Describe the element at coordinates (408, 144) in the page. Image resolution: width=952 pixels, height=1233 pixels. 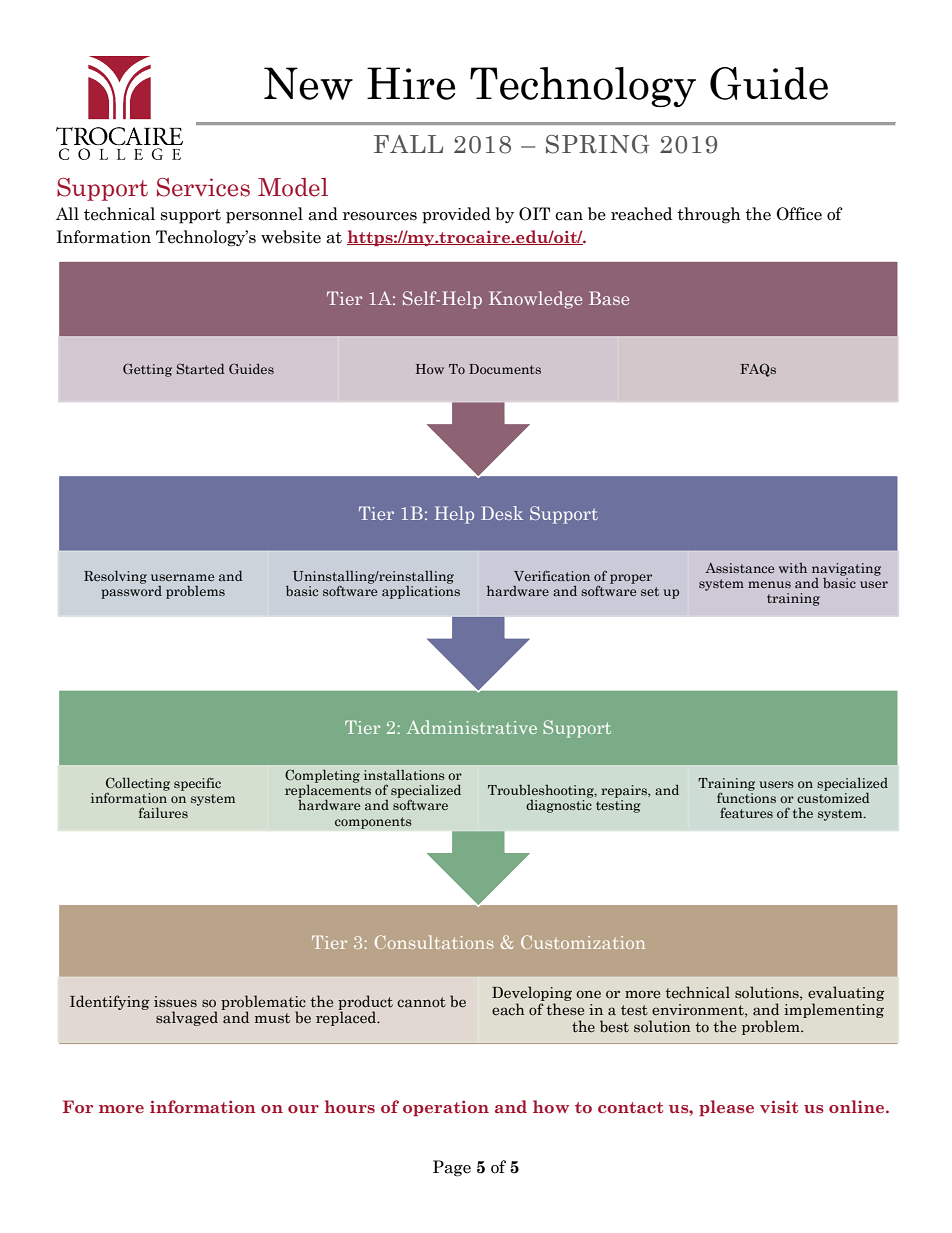
I see `FALL` at that location.
